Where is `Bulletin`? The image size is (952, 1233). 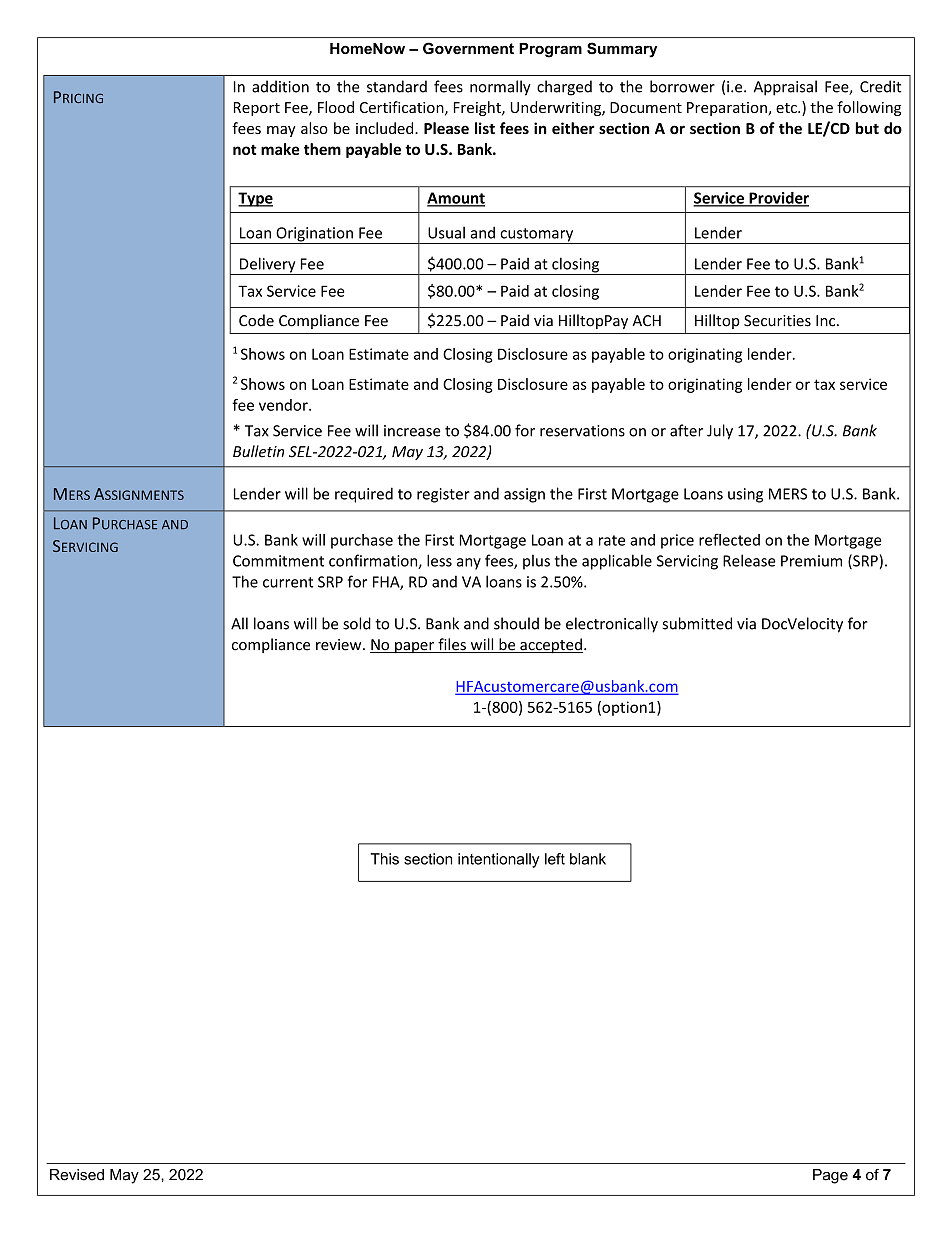 Bulletin is located at coordinates (258, 451).
